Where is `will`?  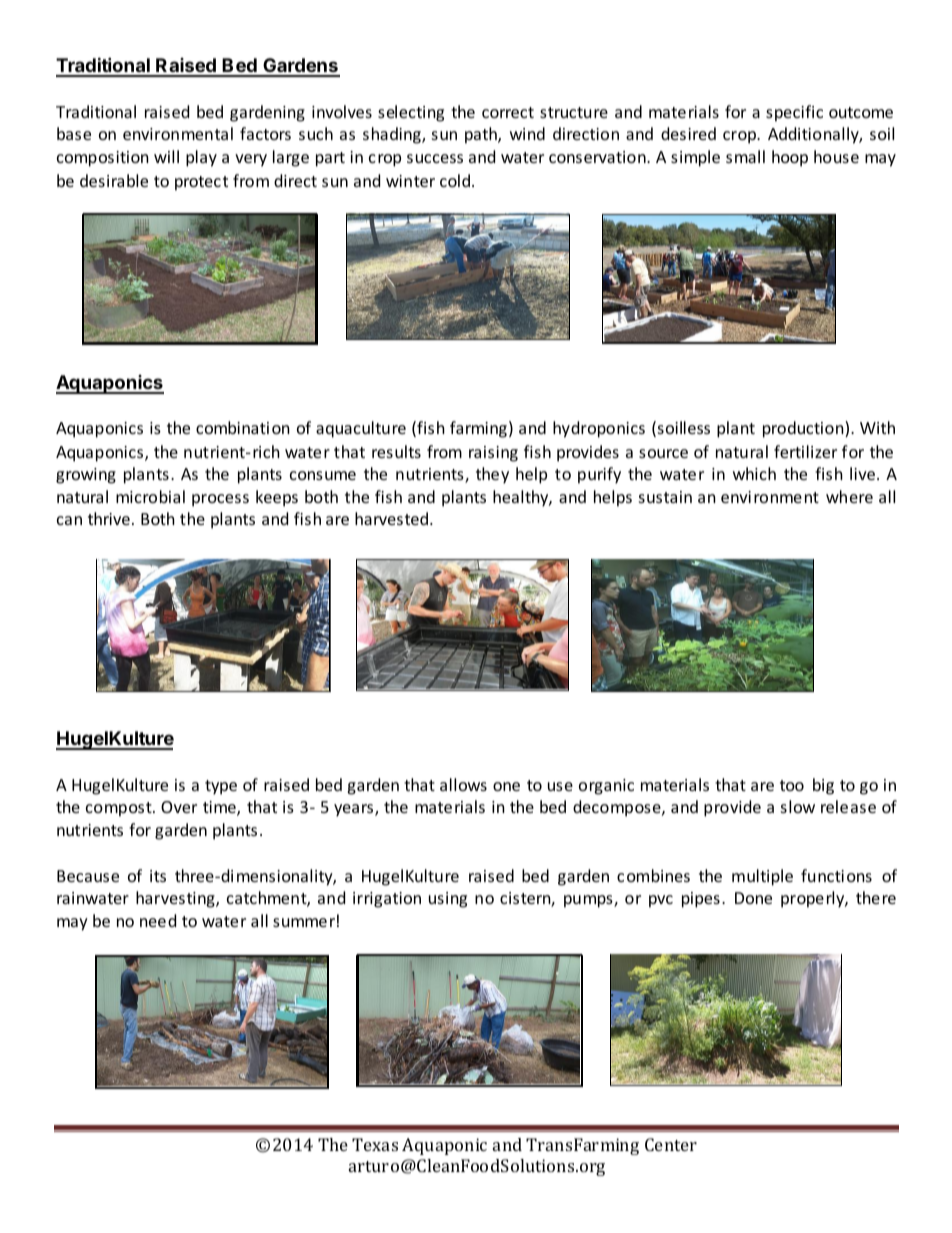 will is located at coordinates (166, 156).
